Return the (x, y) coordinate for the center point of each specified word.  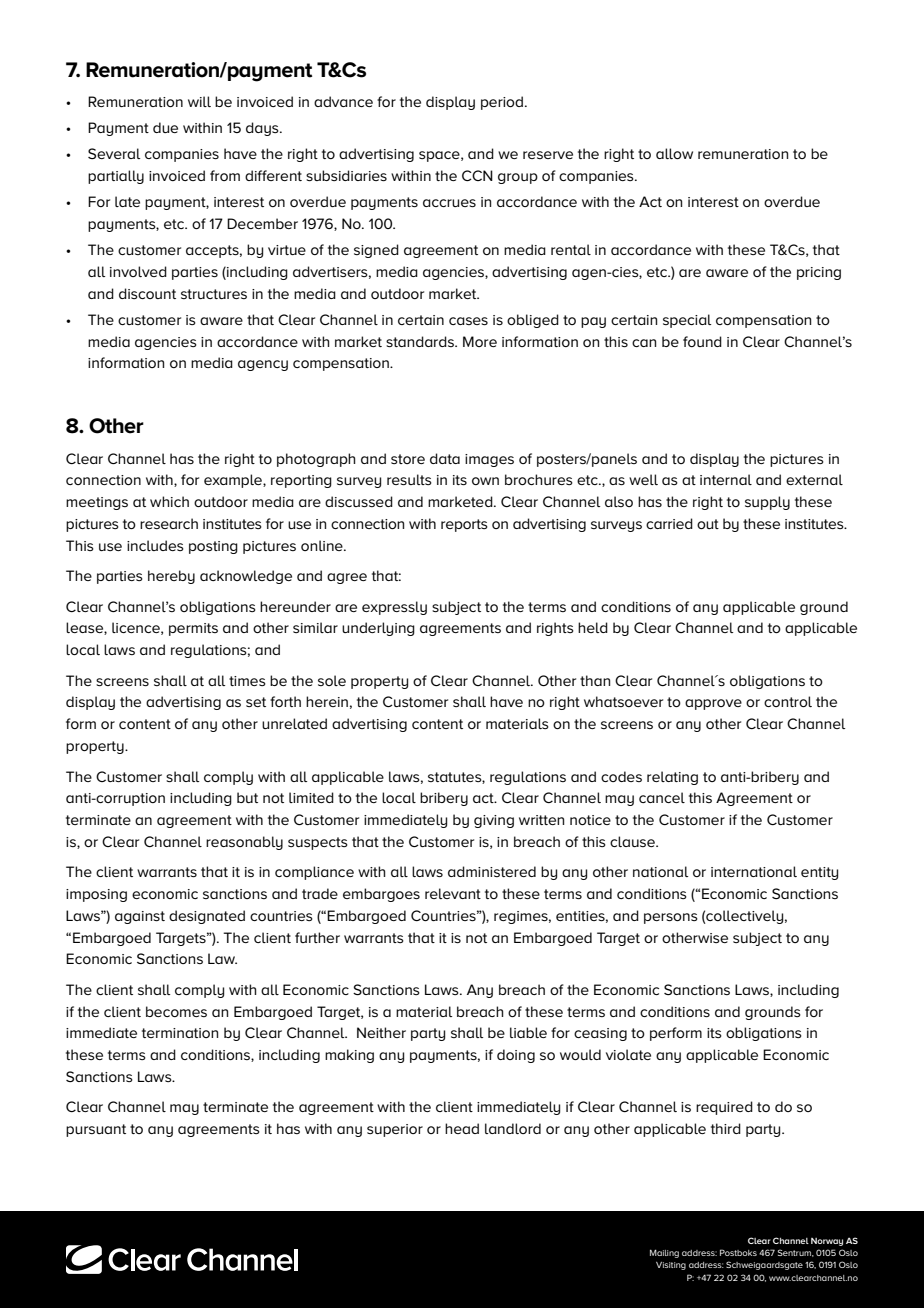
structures (214, 294)
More (480, 341)
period (502, 103)
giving (494, 821)
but (247, 797)
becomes (176, 1011)
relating (672, 778)
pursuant (96, 1130)
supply (767, 503)
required (724, 1108)
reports (464, 525)
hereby (171, 577)
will (199, 101)
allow (674, 153)
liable (528, 1032)
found (702, 341)
